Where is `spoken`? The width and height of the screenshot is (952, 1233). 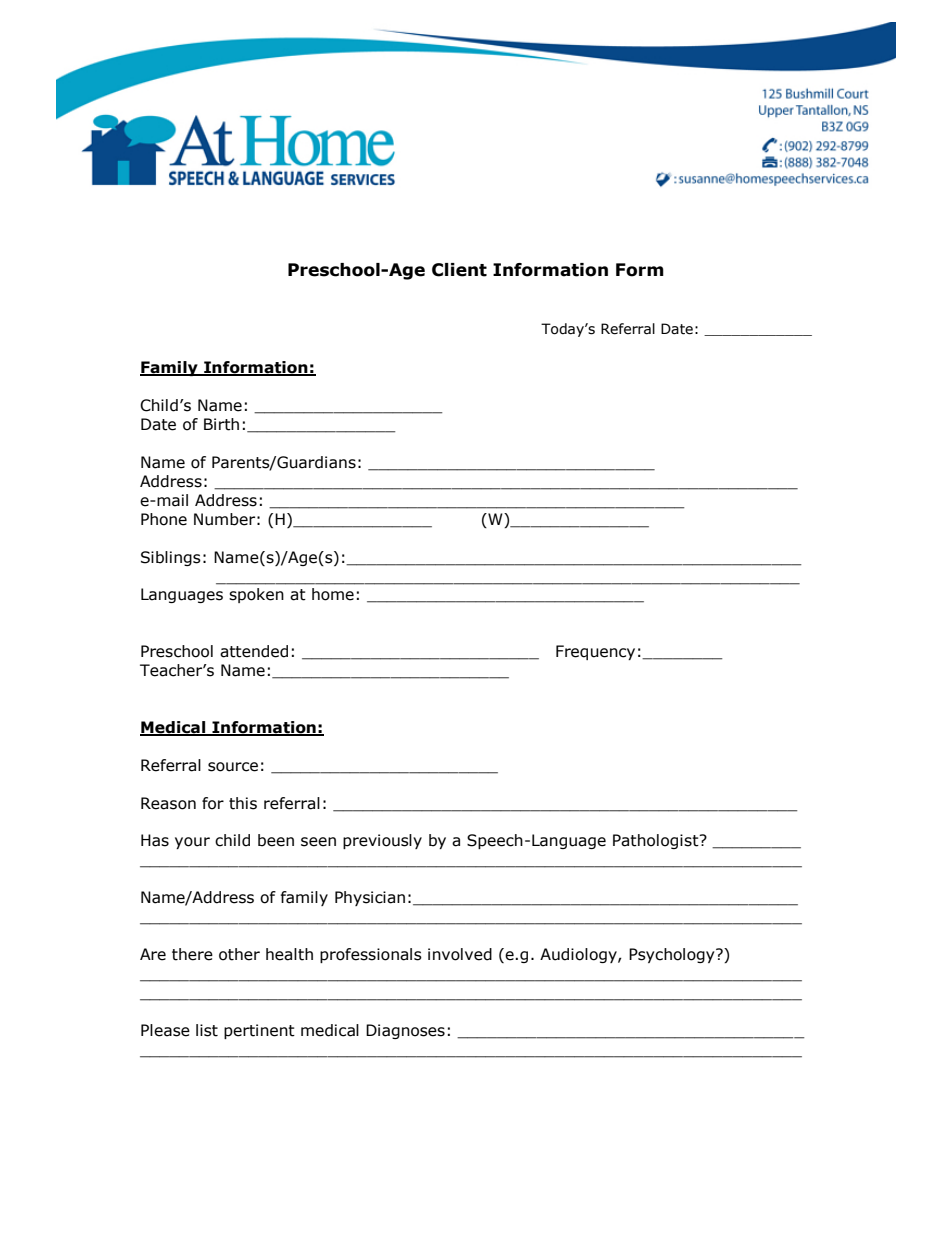
spoken is located at coordinates (256, 595).
